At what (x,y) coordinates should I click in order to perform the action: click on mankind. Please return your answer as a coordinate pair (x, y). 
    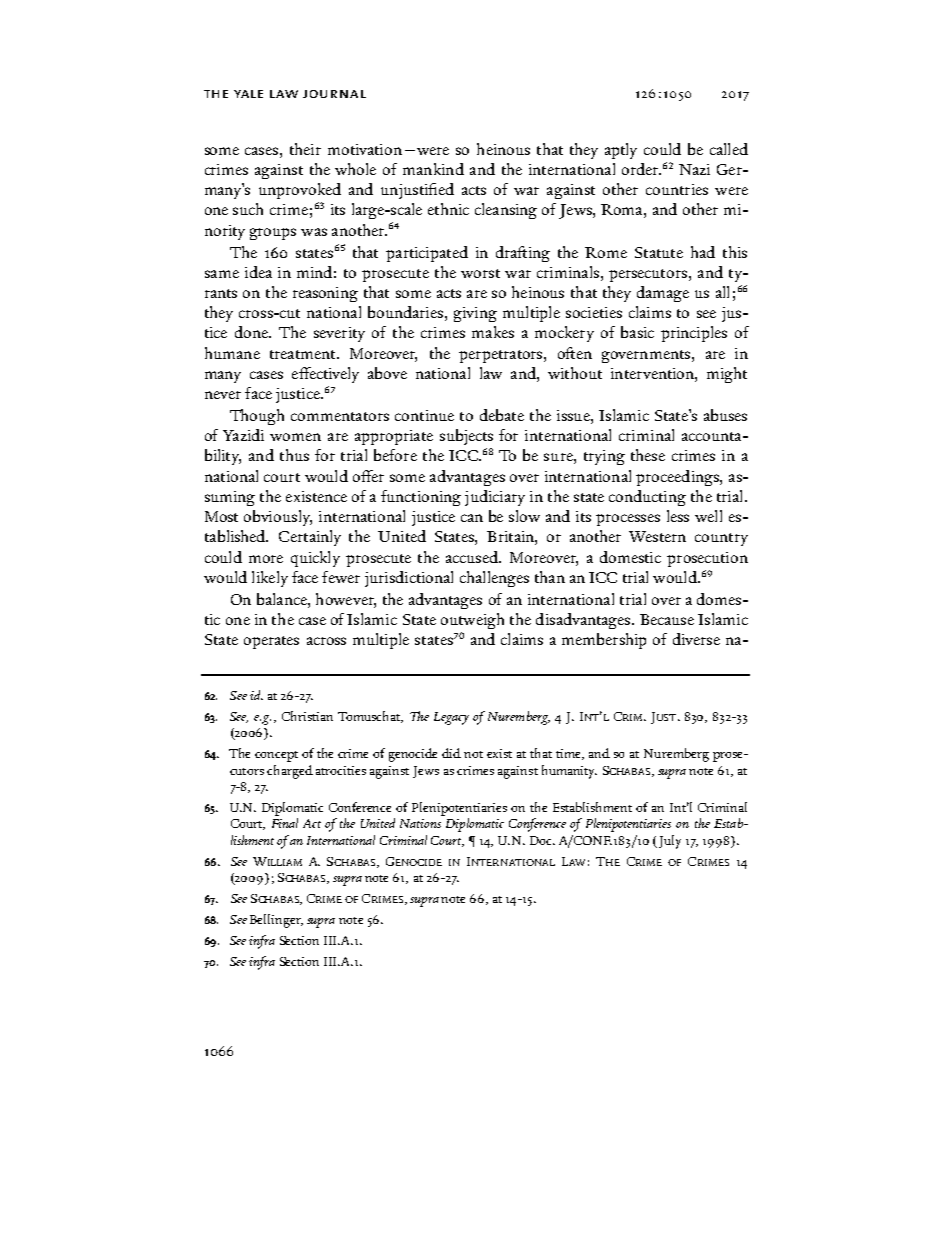
    Looking at the image, I should click on (433, 169).
